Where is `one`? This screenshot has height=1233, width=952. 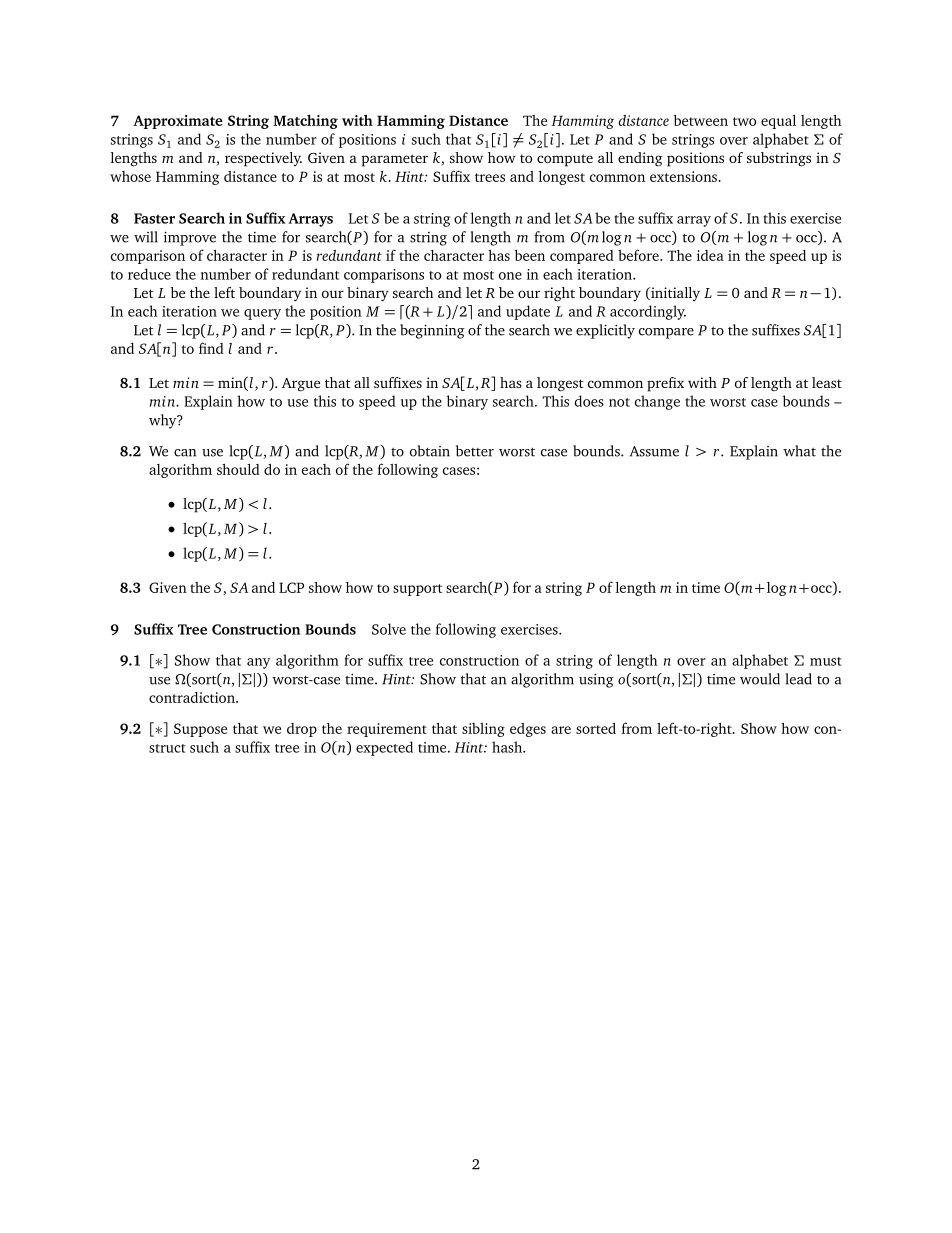
one is located at coordinates (510, 276).
